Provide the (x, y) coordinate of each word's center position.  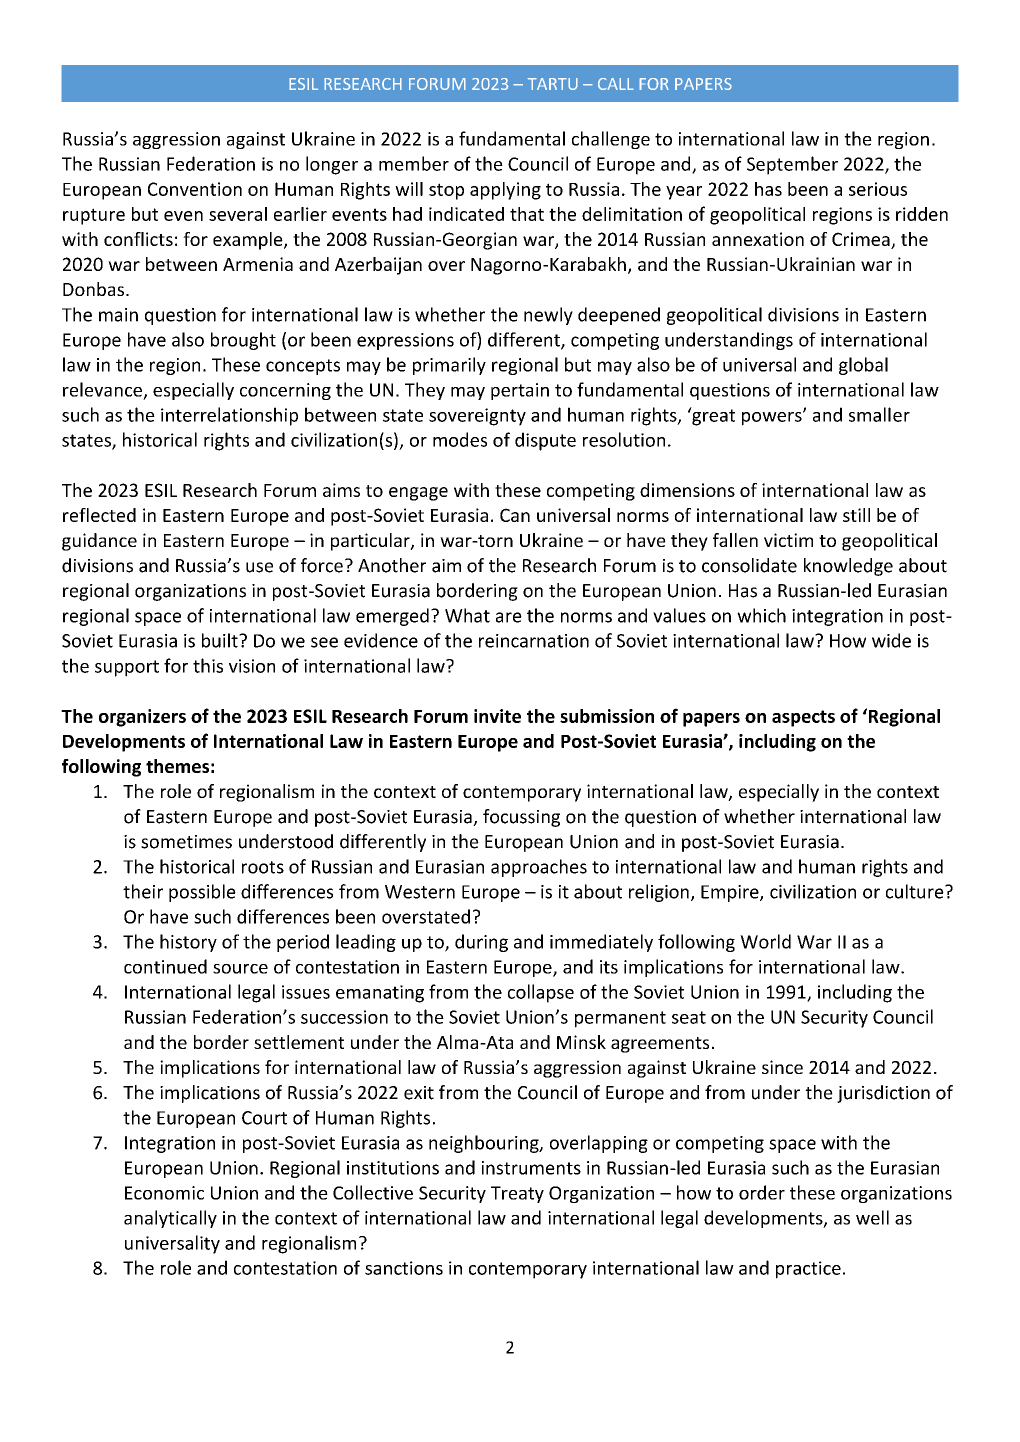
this (208, 665)
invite (497, 716)
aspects (803, 718)
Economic (164, 1193)
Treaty (517, 1194)
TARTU (552, 84)
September (792, 165)
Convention (195, 189)
